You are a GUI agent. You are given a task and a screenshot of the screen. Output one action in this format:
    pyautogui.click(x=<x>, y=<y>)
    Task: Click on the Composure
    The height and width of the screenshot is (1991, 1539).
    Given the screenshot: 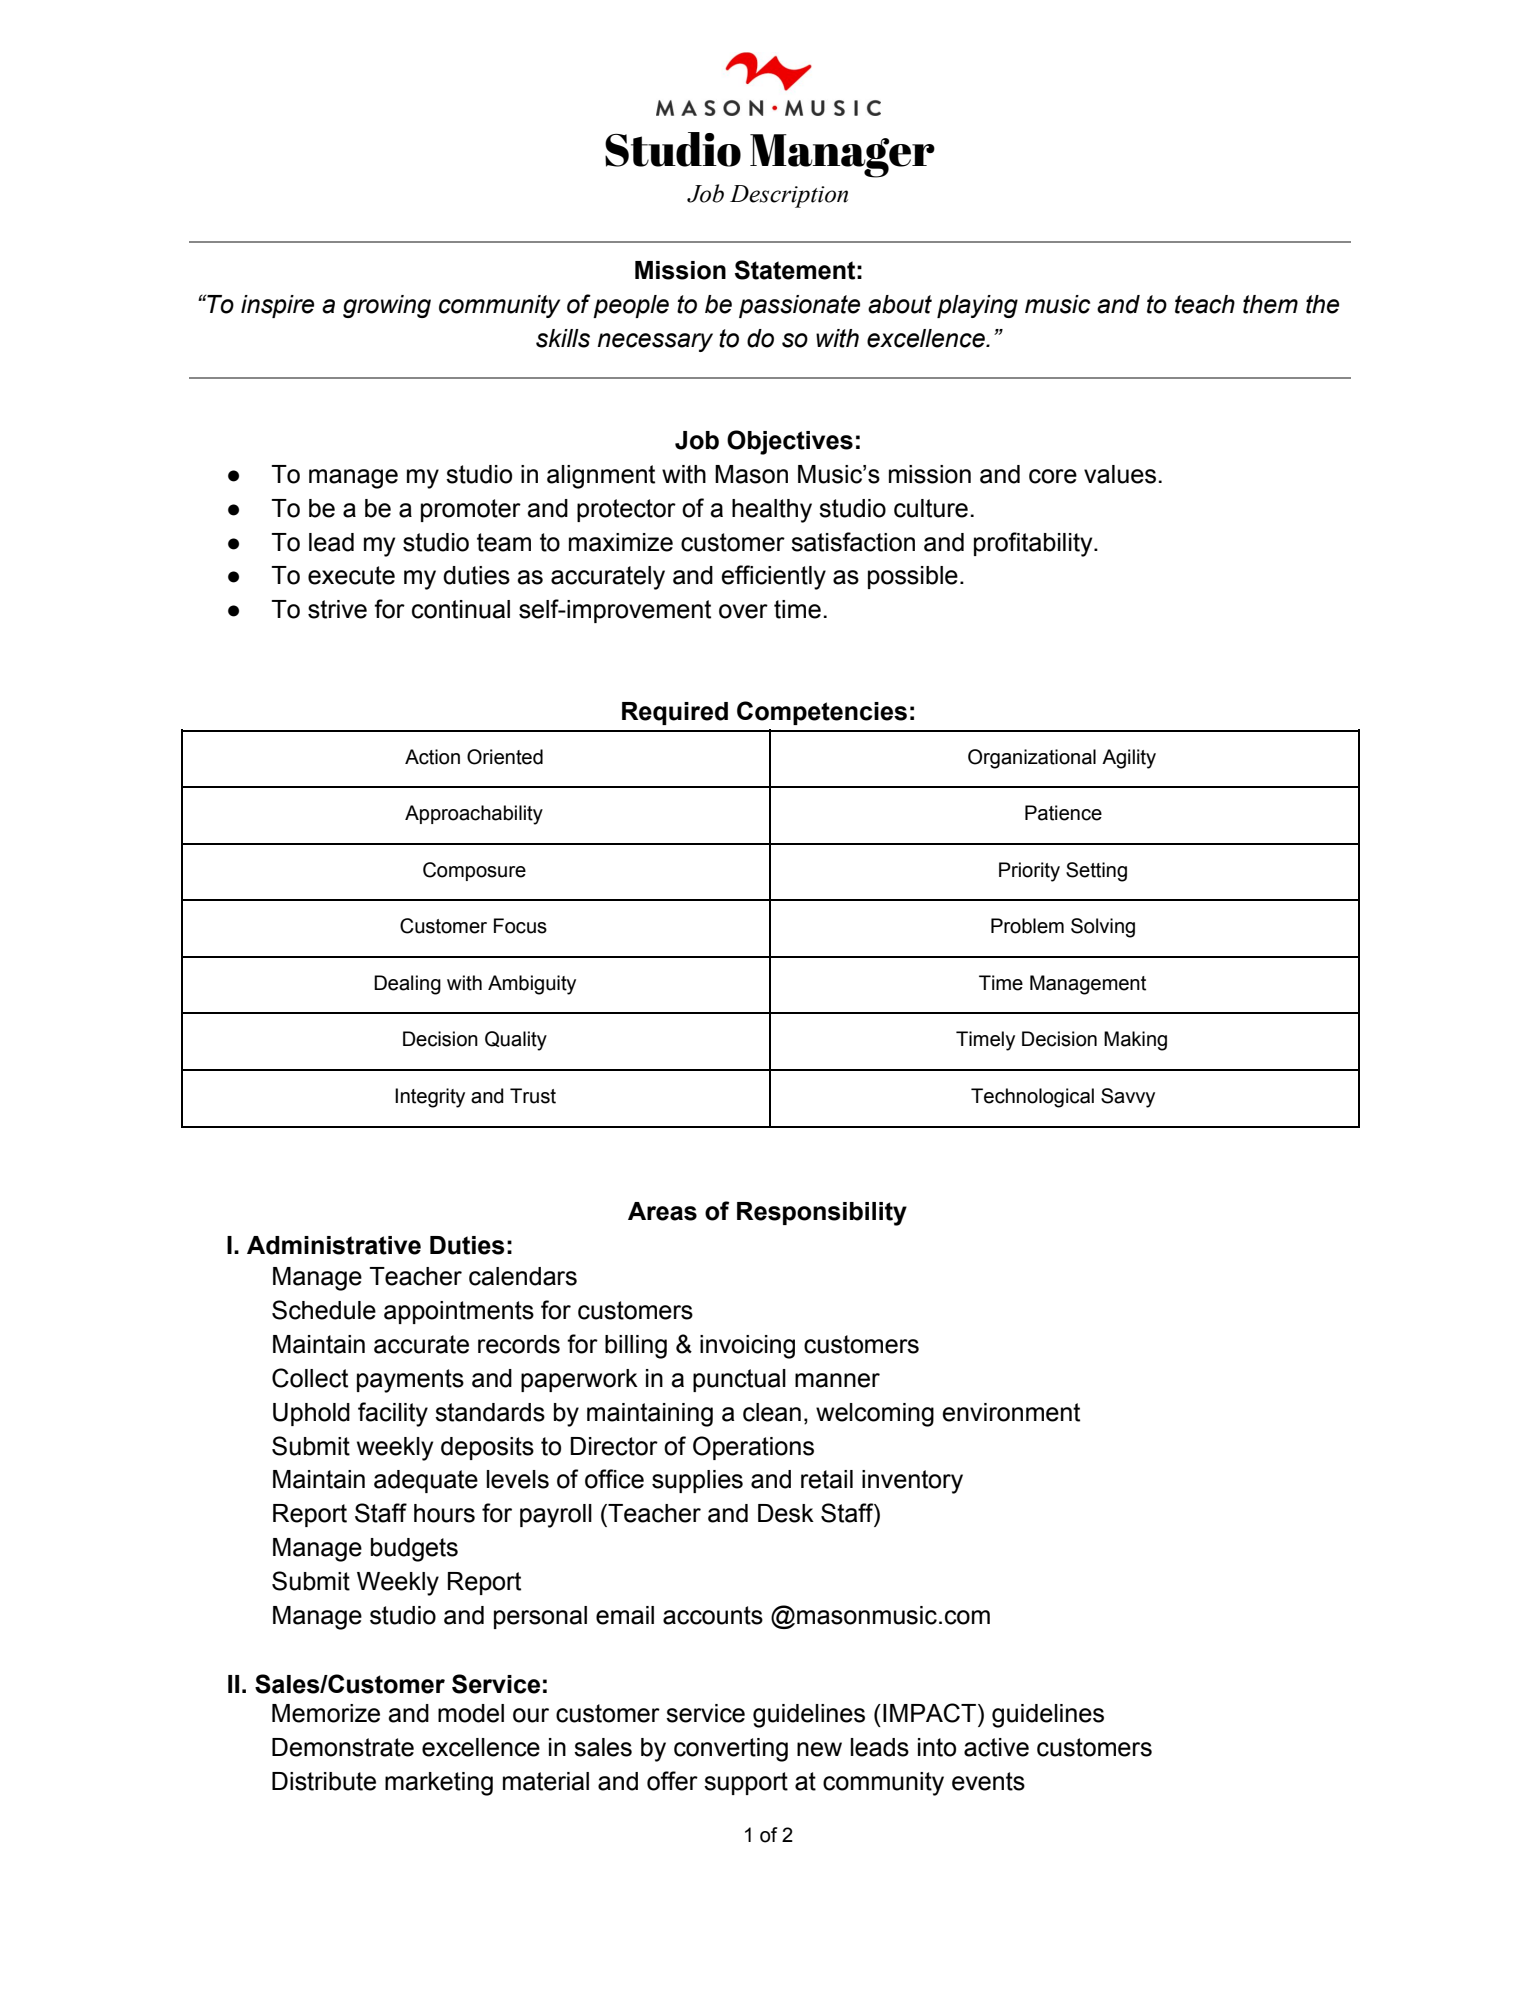 What is the action you would take?
    pyautogui.click(x=474, y=871)
